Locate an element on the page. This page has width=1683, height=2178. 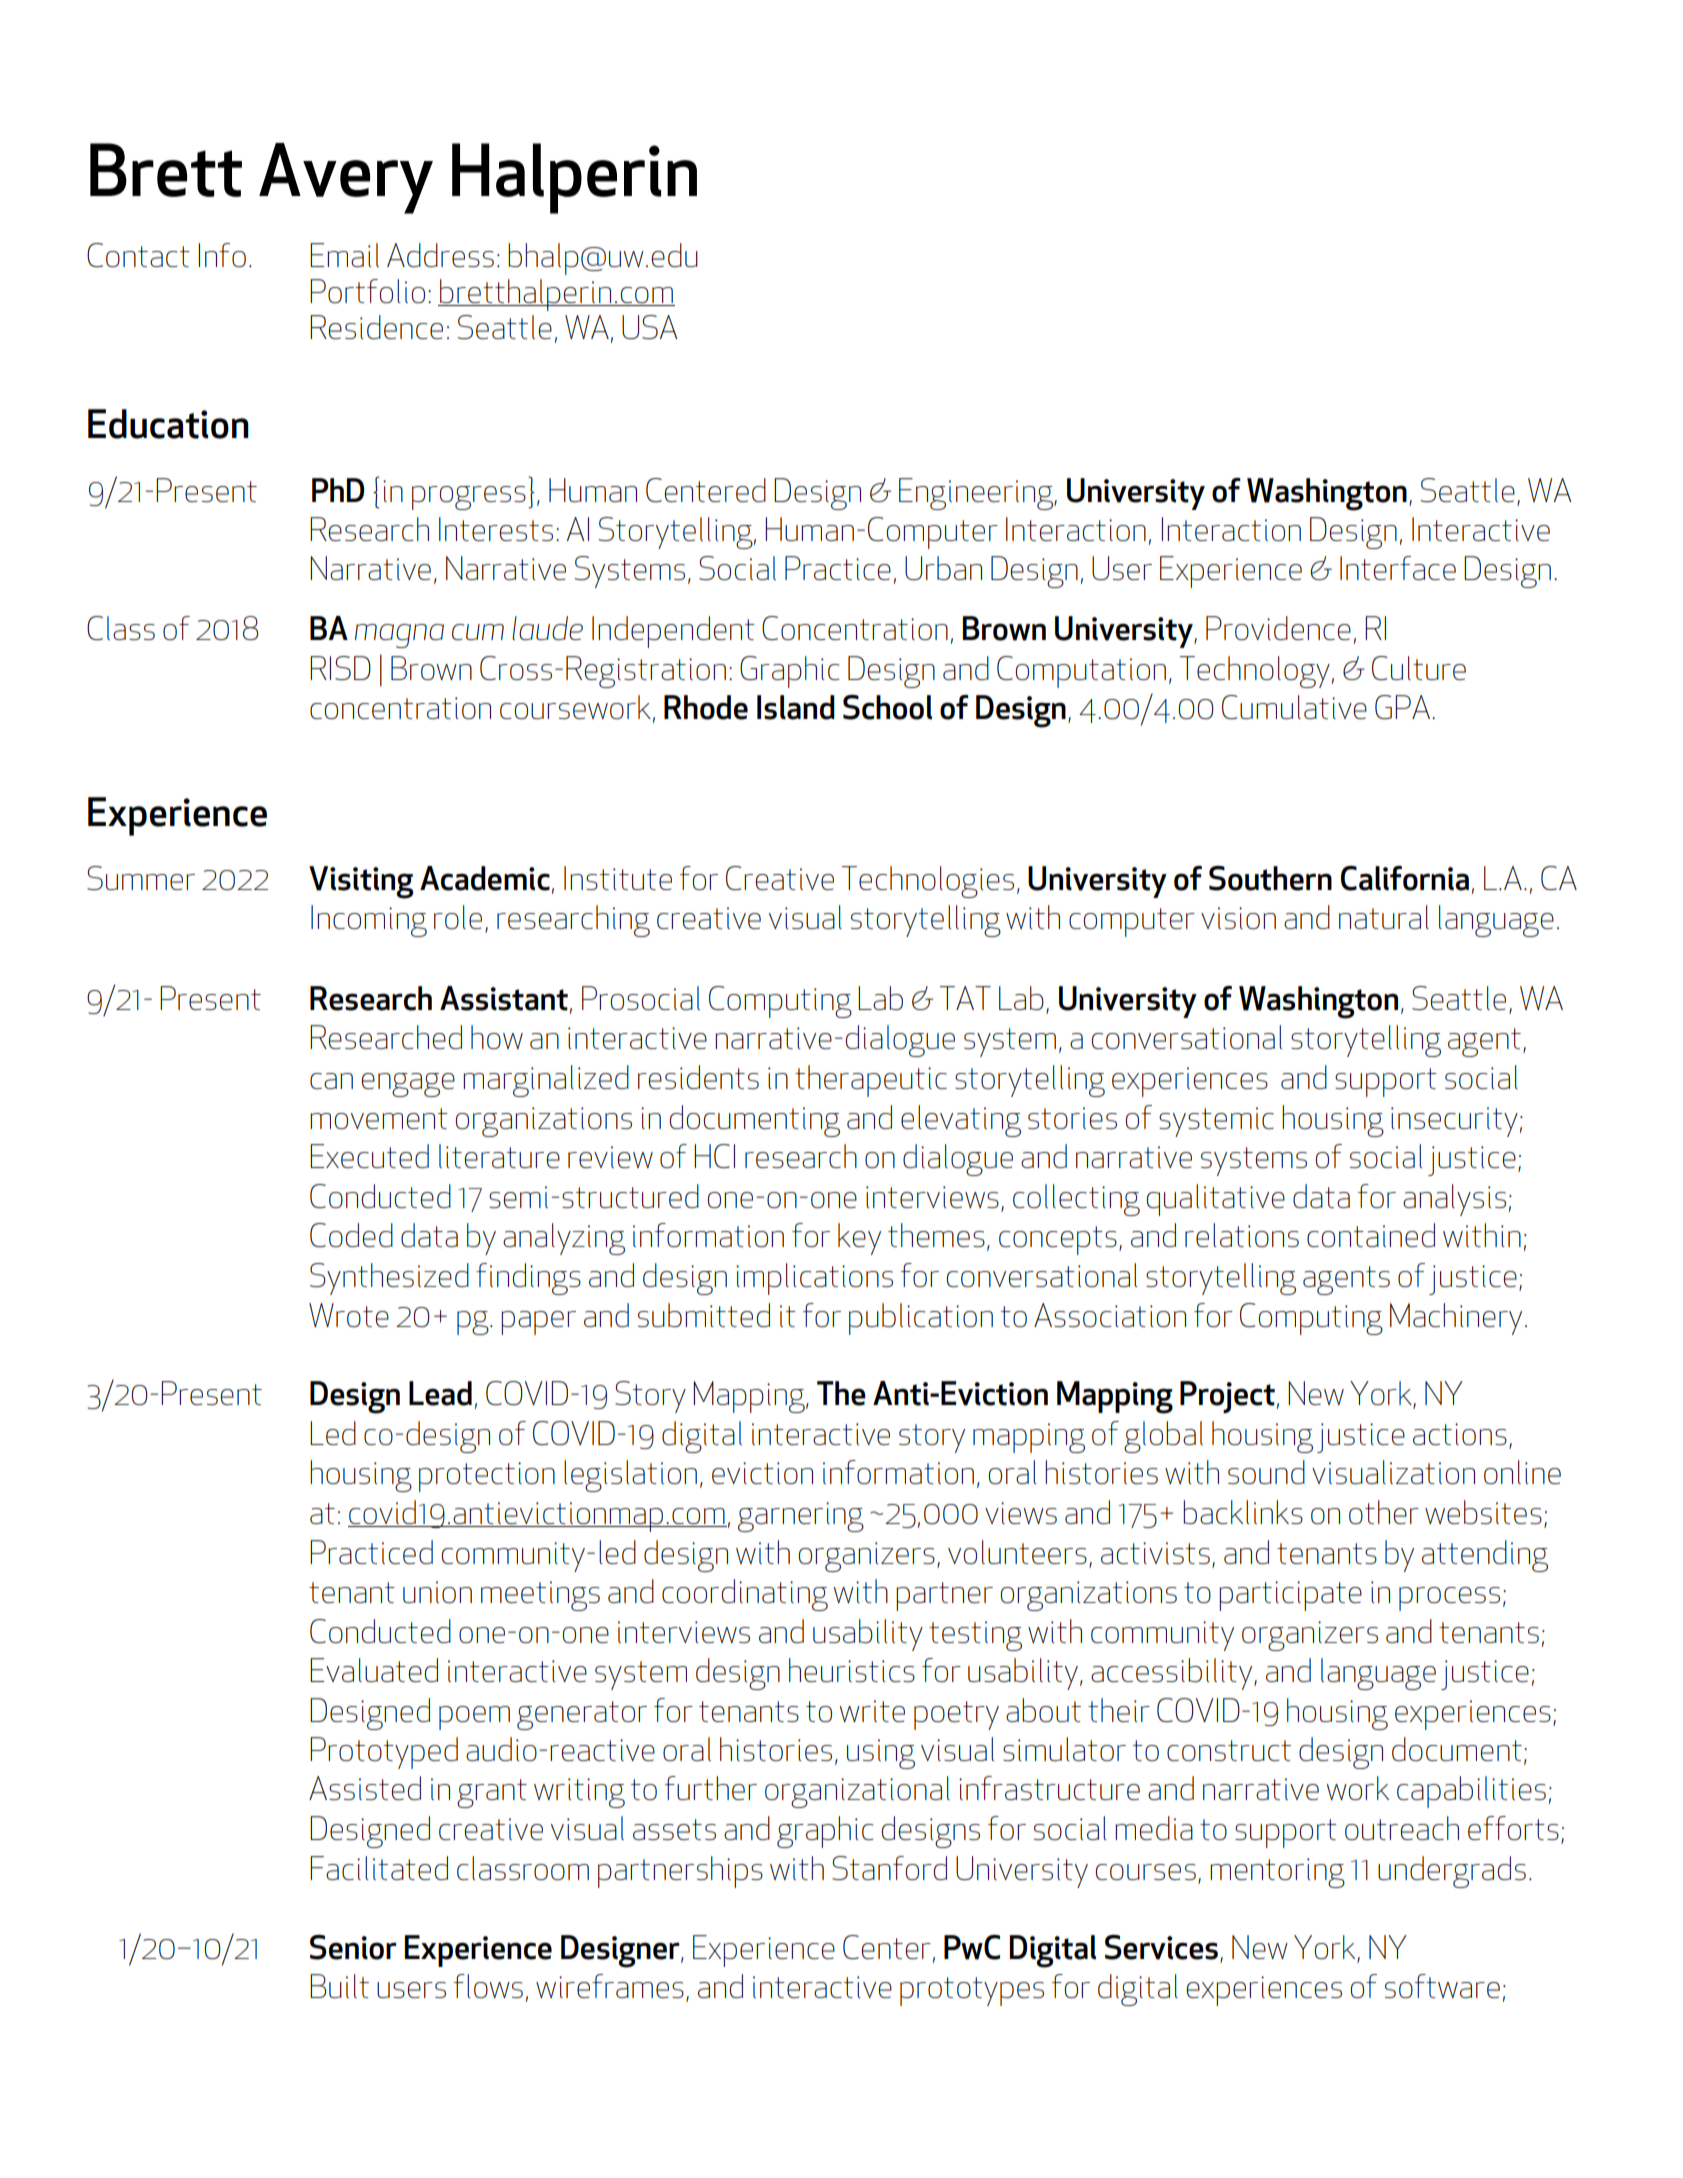
Address is located at coordinates (440, 255).
